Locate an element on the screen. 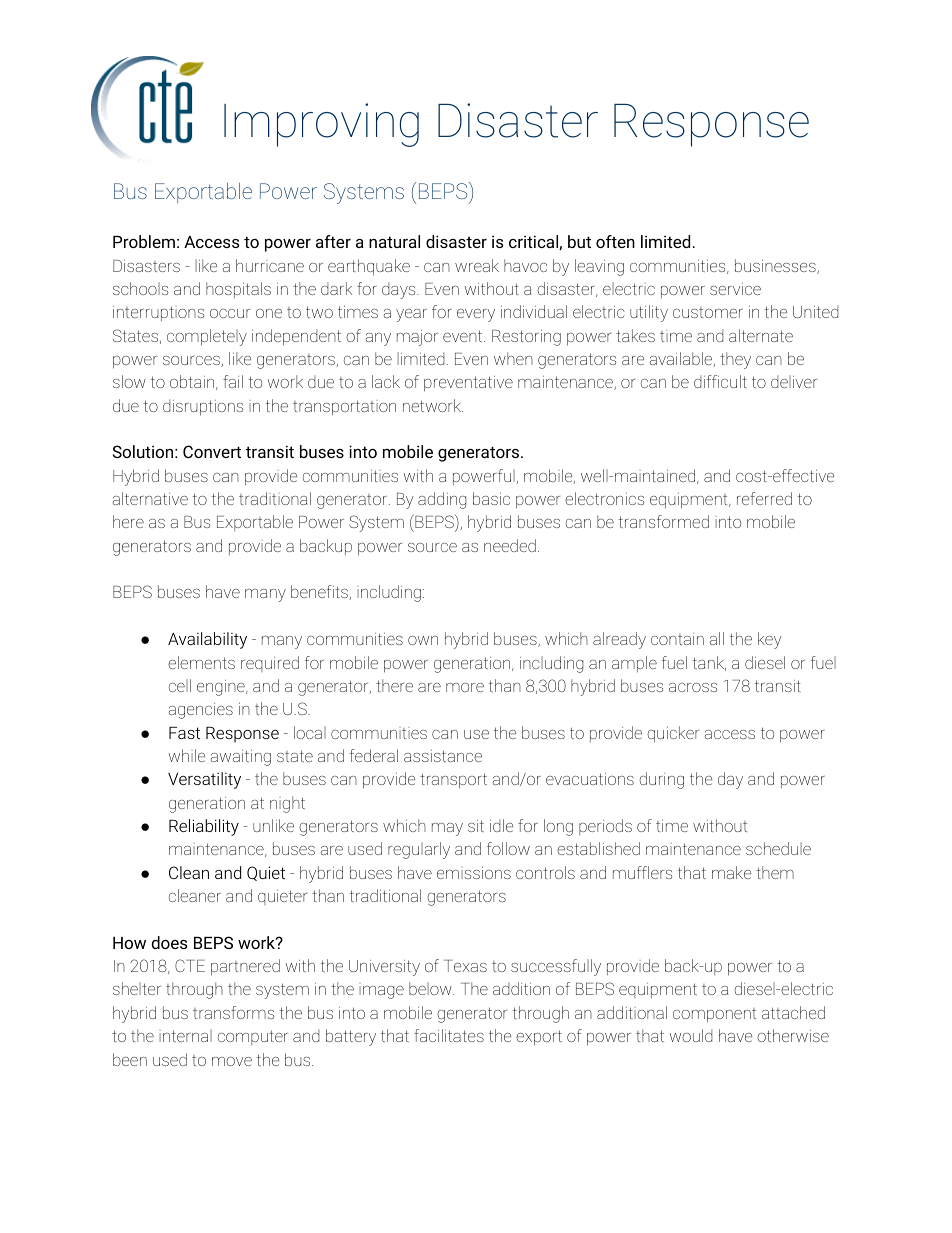 The width and height of the screenshot is (952, 1233). when is located at coordinates (513, 358).
